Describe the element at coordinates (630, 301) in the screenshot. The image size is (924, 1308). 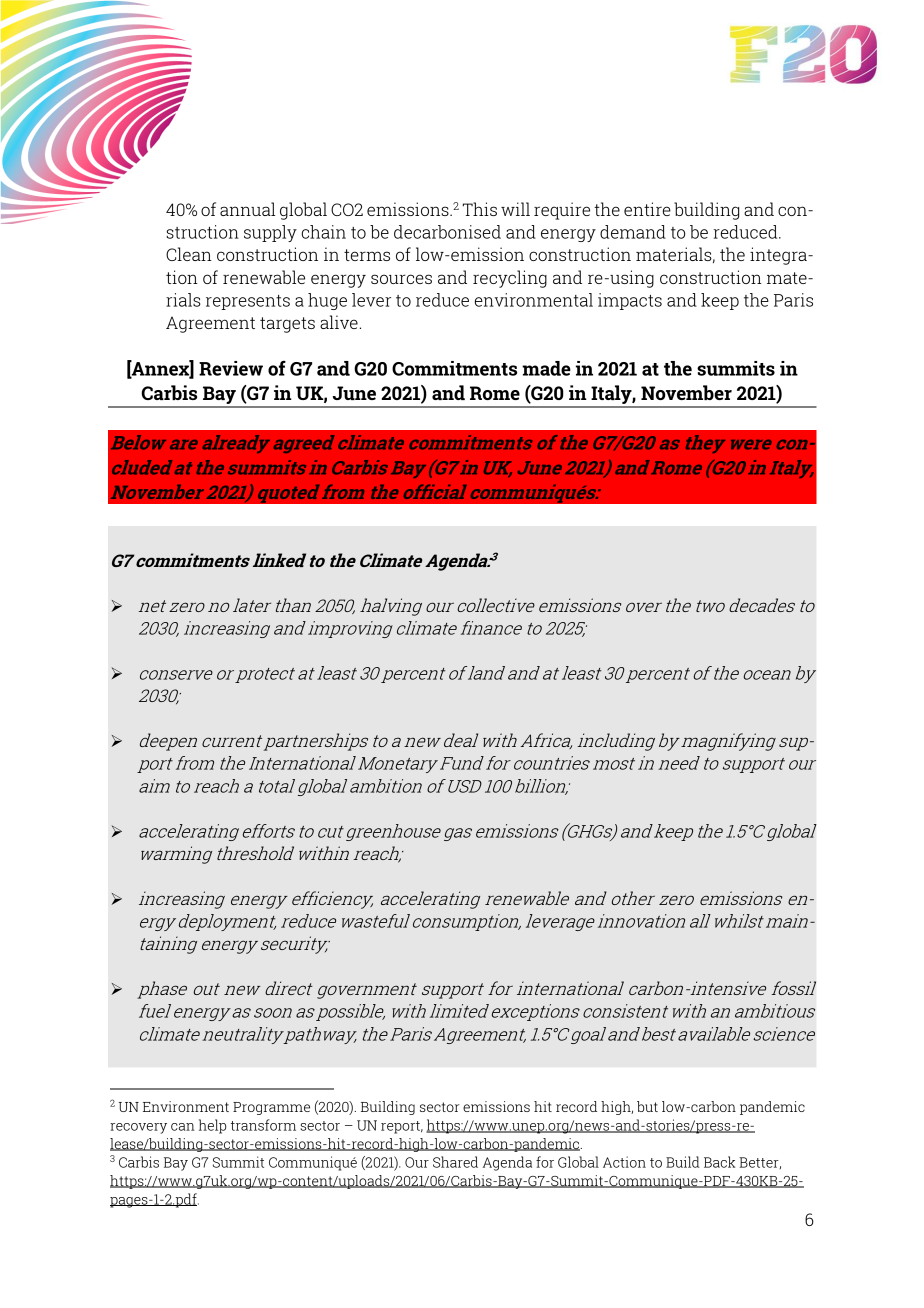
I see `impacts` at that location.
